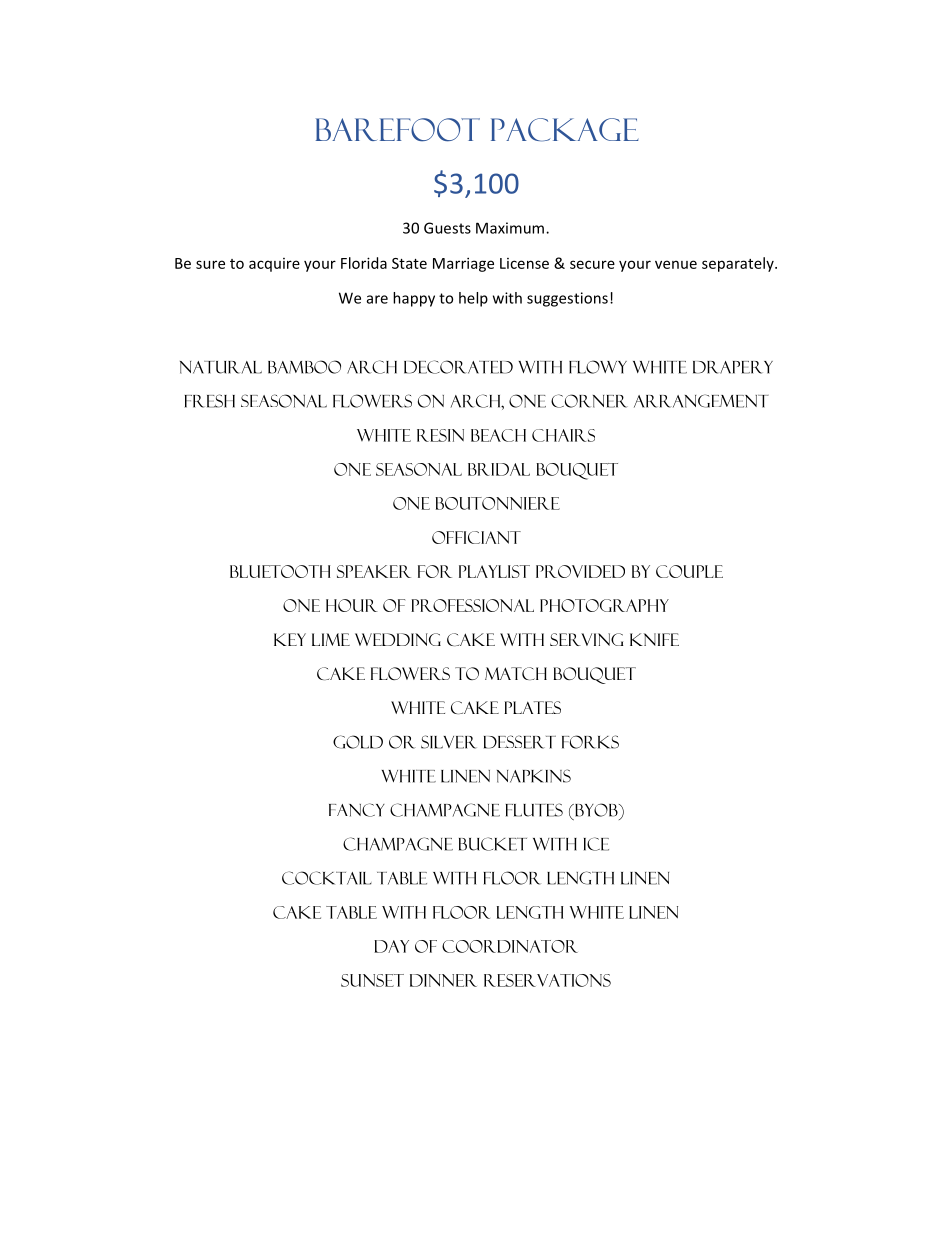 The image size is (952, 1233). Describe the element at coordinates (701, 401) in the image. I see `Arrangement` at that location.
